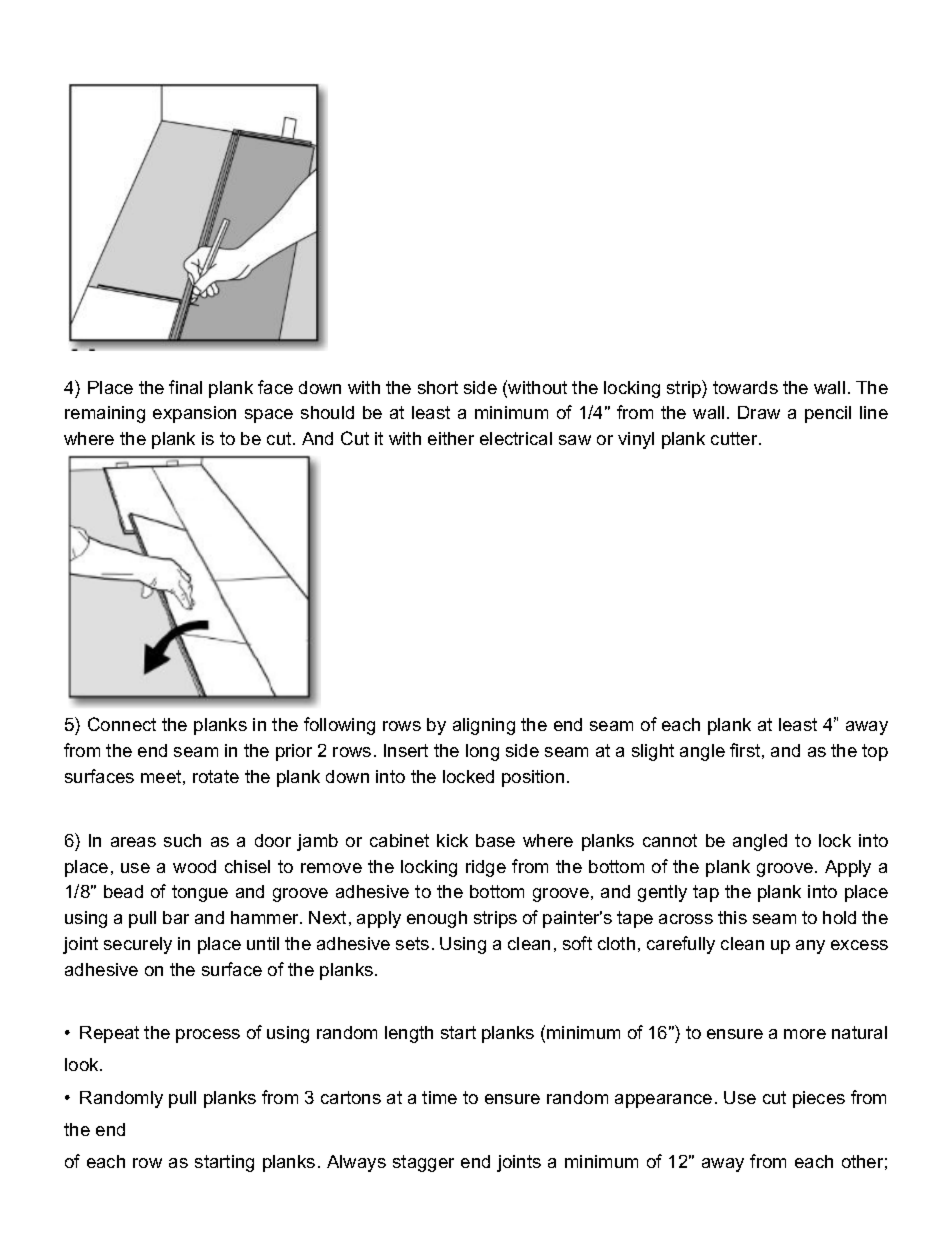 The image size is (952, 1233). I want to click on tongue, so click(200, 893).
